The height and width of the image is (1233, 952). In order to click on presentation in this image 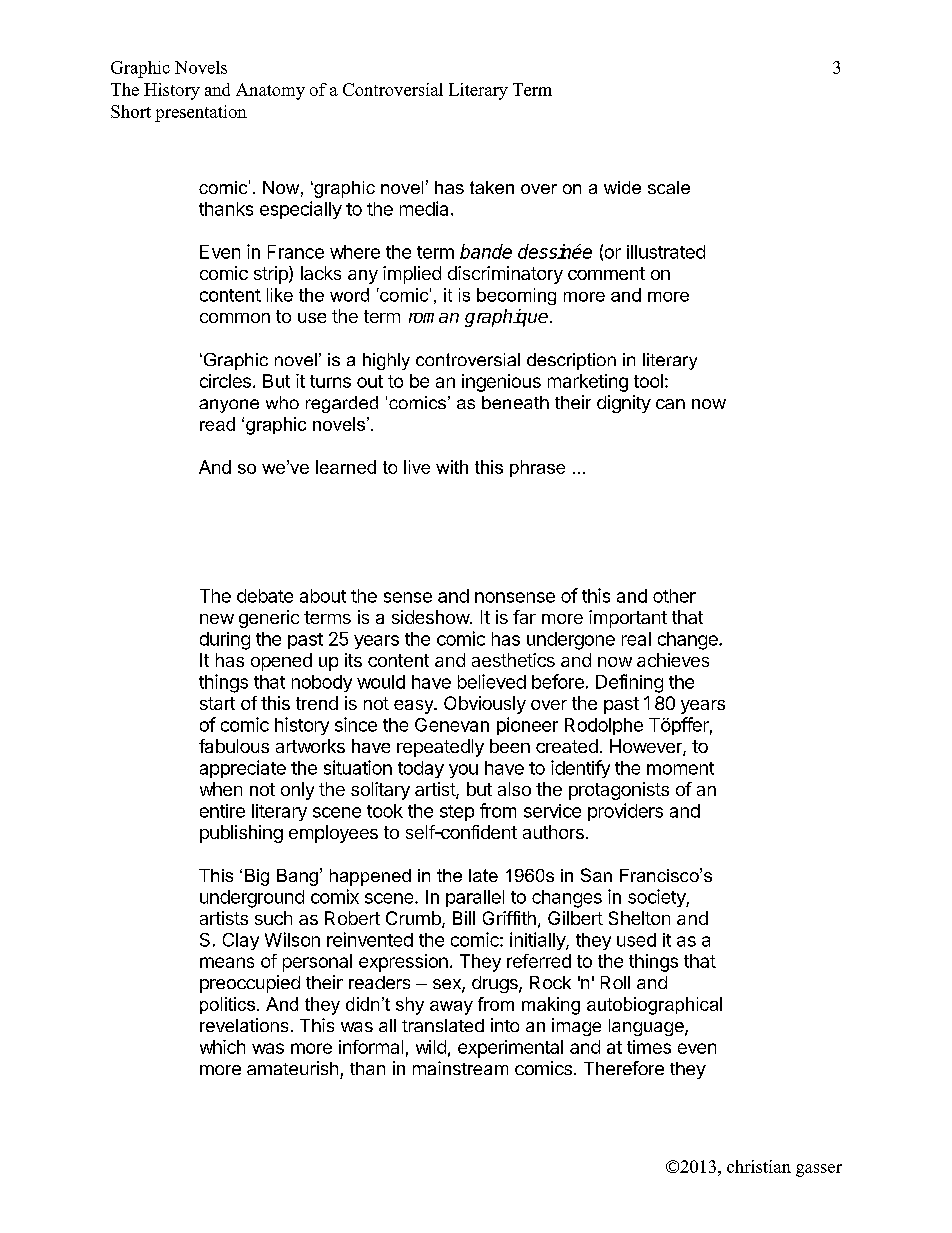, I will do `click(201, 113)`.
